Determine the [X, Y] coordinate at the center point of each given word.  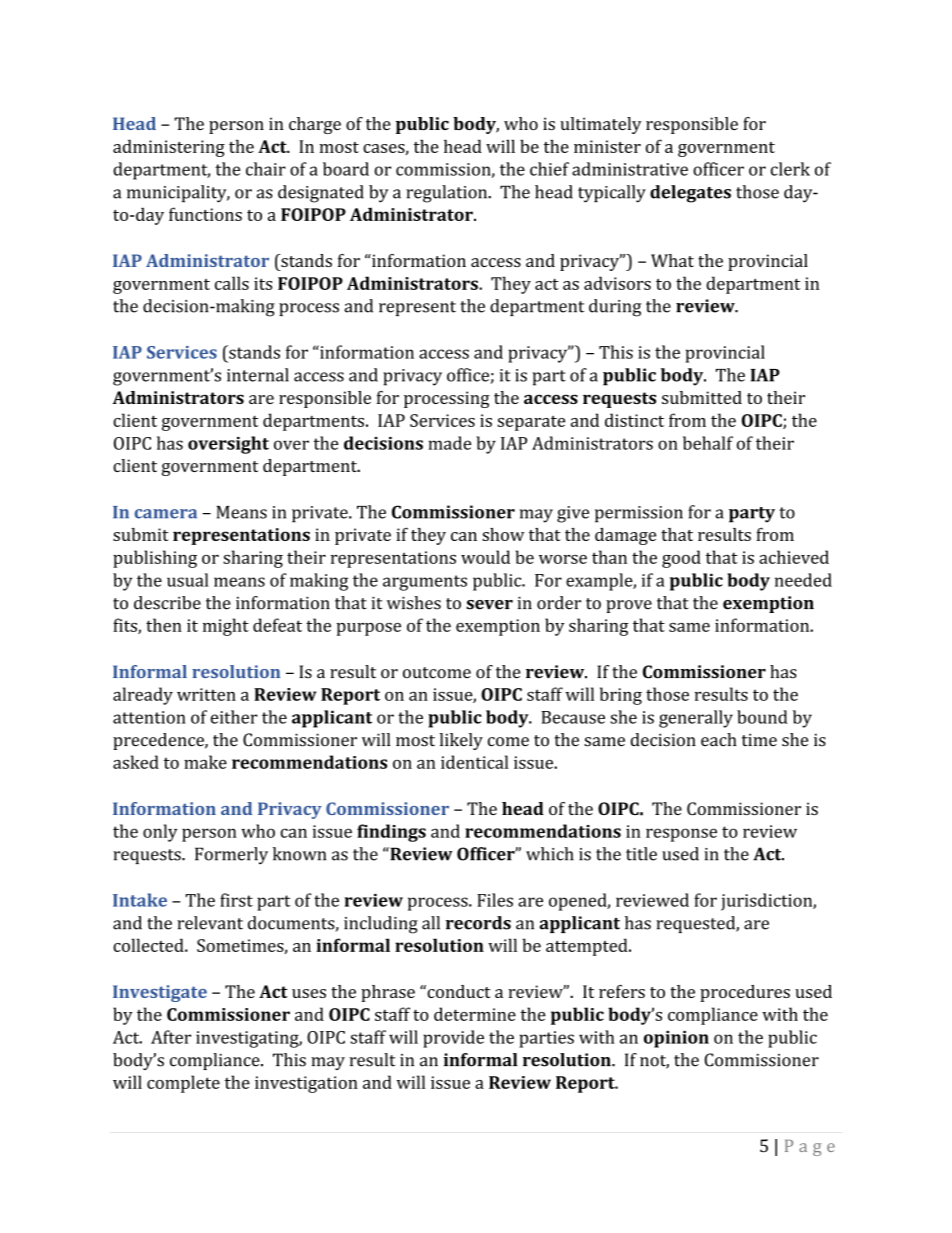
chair [266, 169]
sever [489, 605]
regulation [448, 194]
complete [183, 1084]
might [226, 627]
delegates [690, 194]
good [681, 559]
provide [453, 1039]
